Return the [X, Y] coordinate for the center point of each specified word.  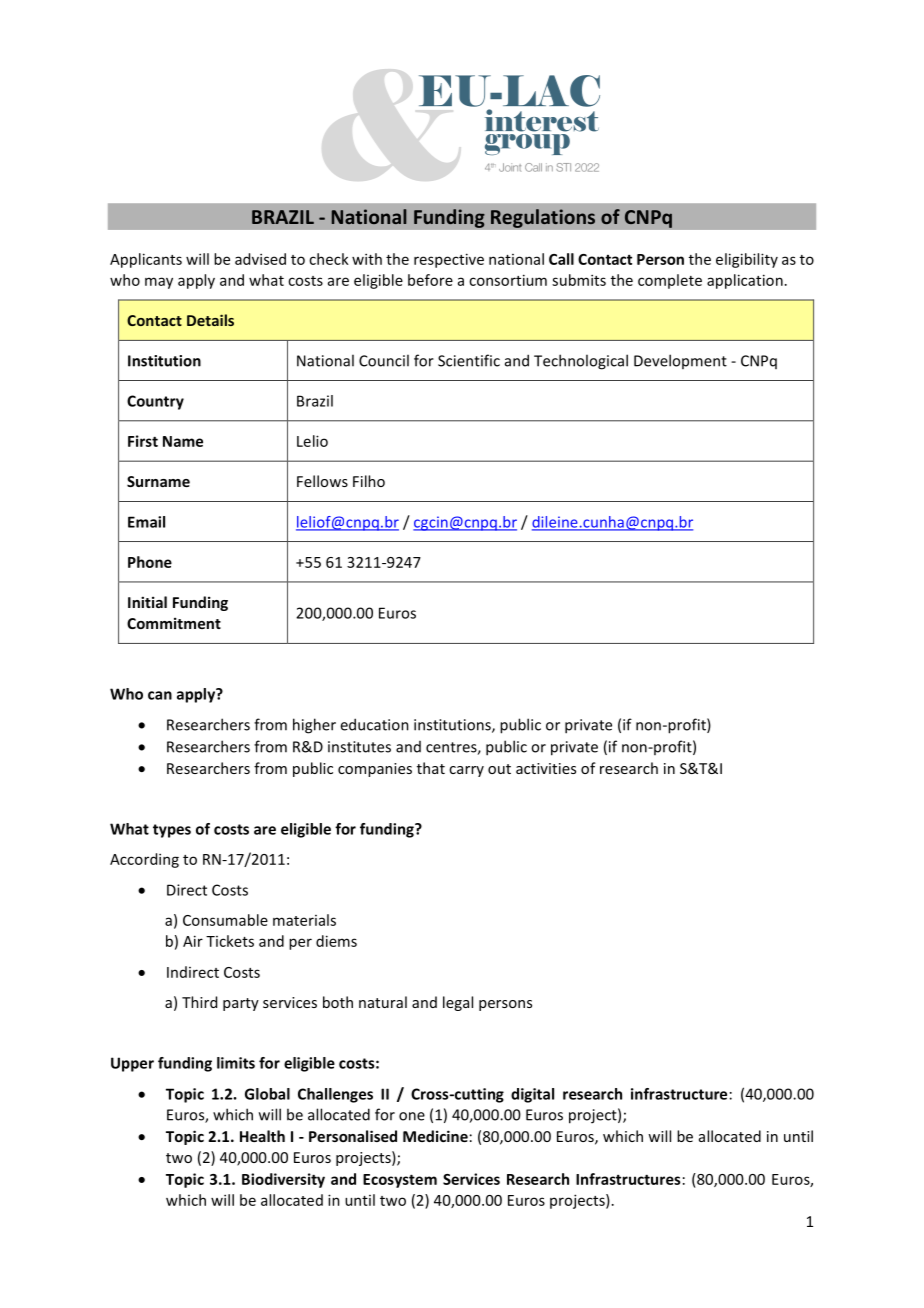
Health [262, 1136]
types [172, 831]
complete [670, 281]
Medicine [435, 1136]
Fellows [322, 481]
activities [546, 768]
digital [532, 1095]
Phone [150, 562]
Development [680, 361]
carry [466, 771]
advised [260, 259]
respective [449, 260]
